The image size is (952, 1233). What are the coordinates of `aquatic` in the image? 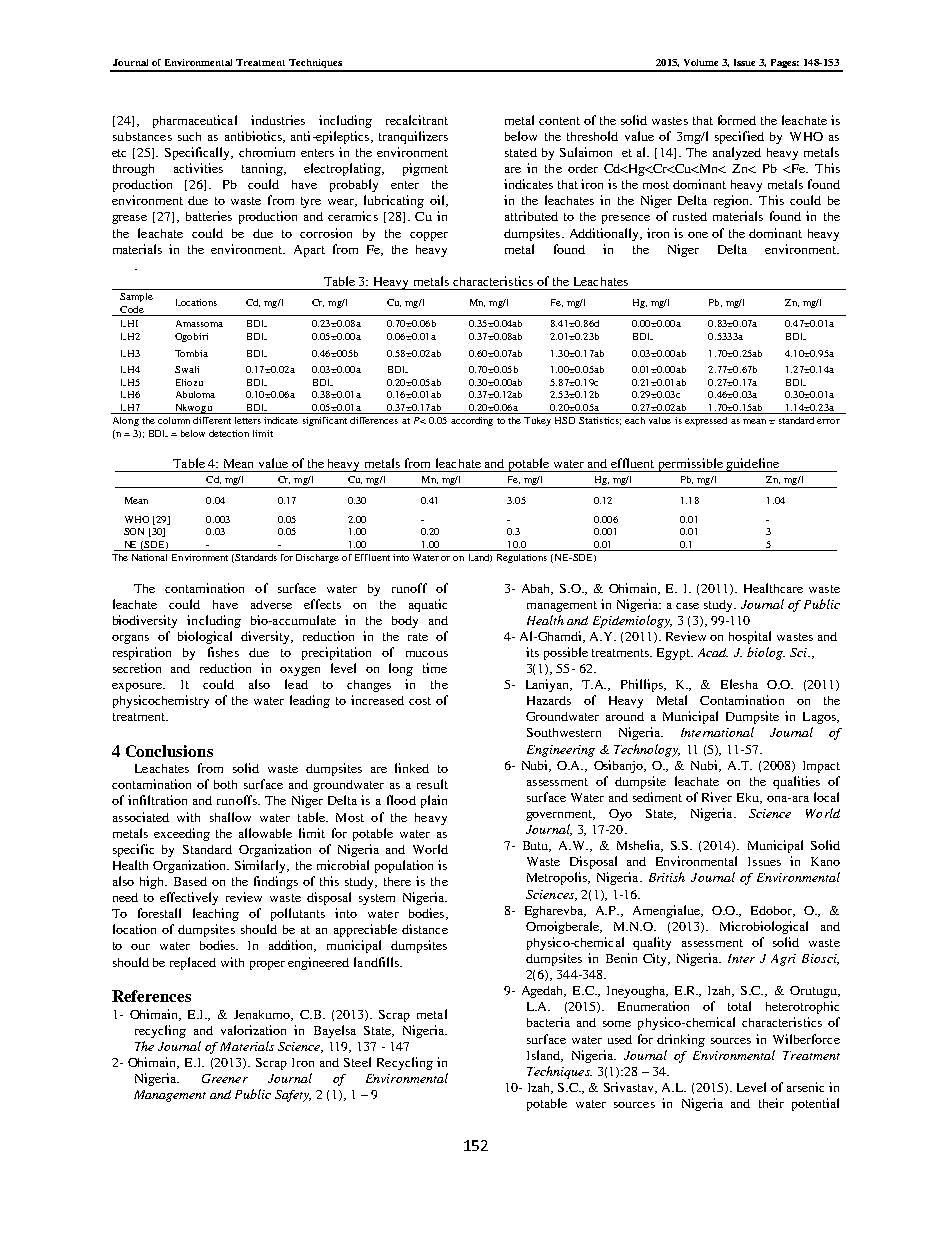 It's located at (428, 605).
